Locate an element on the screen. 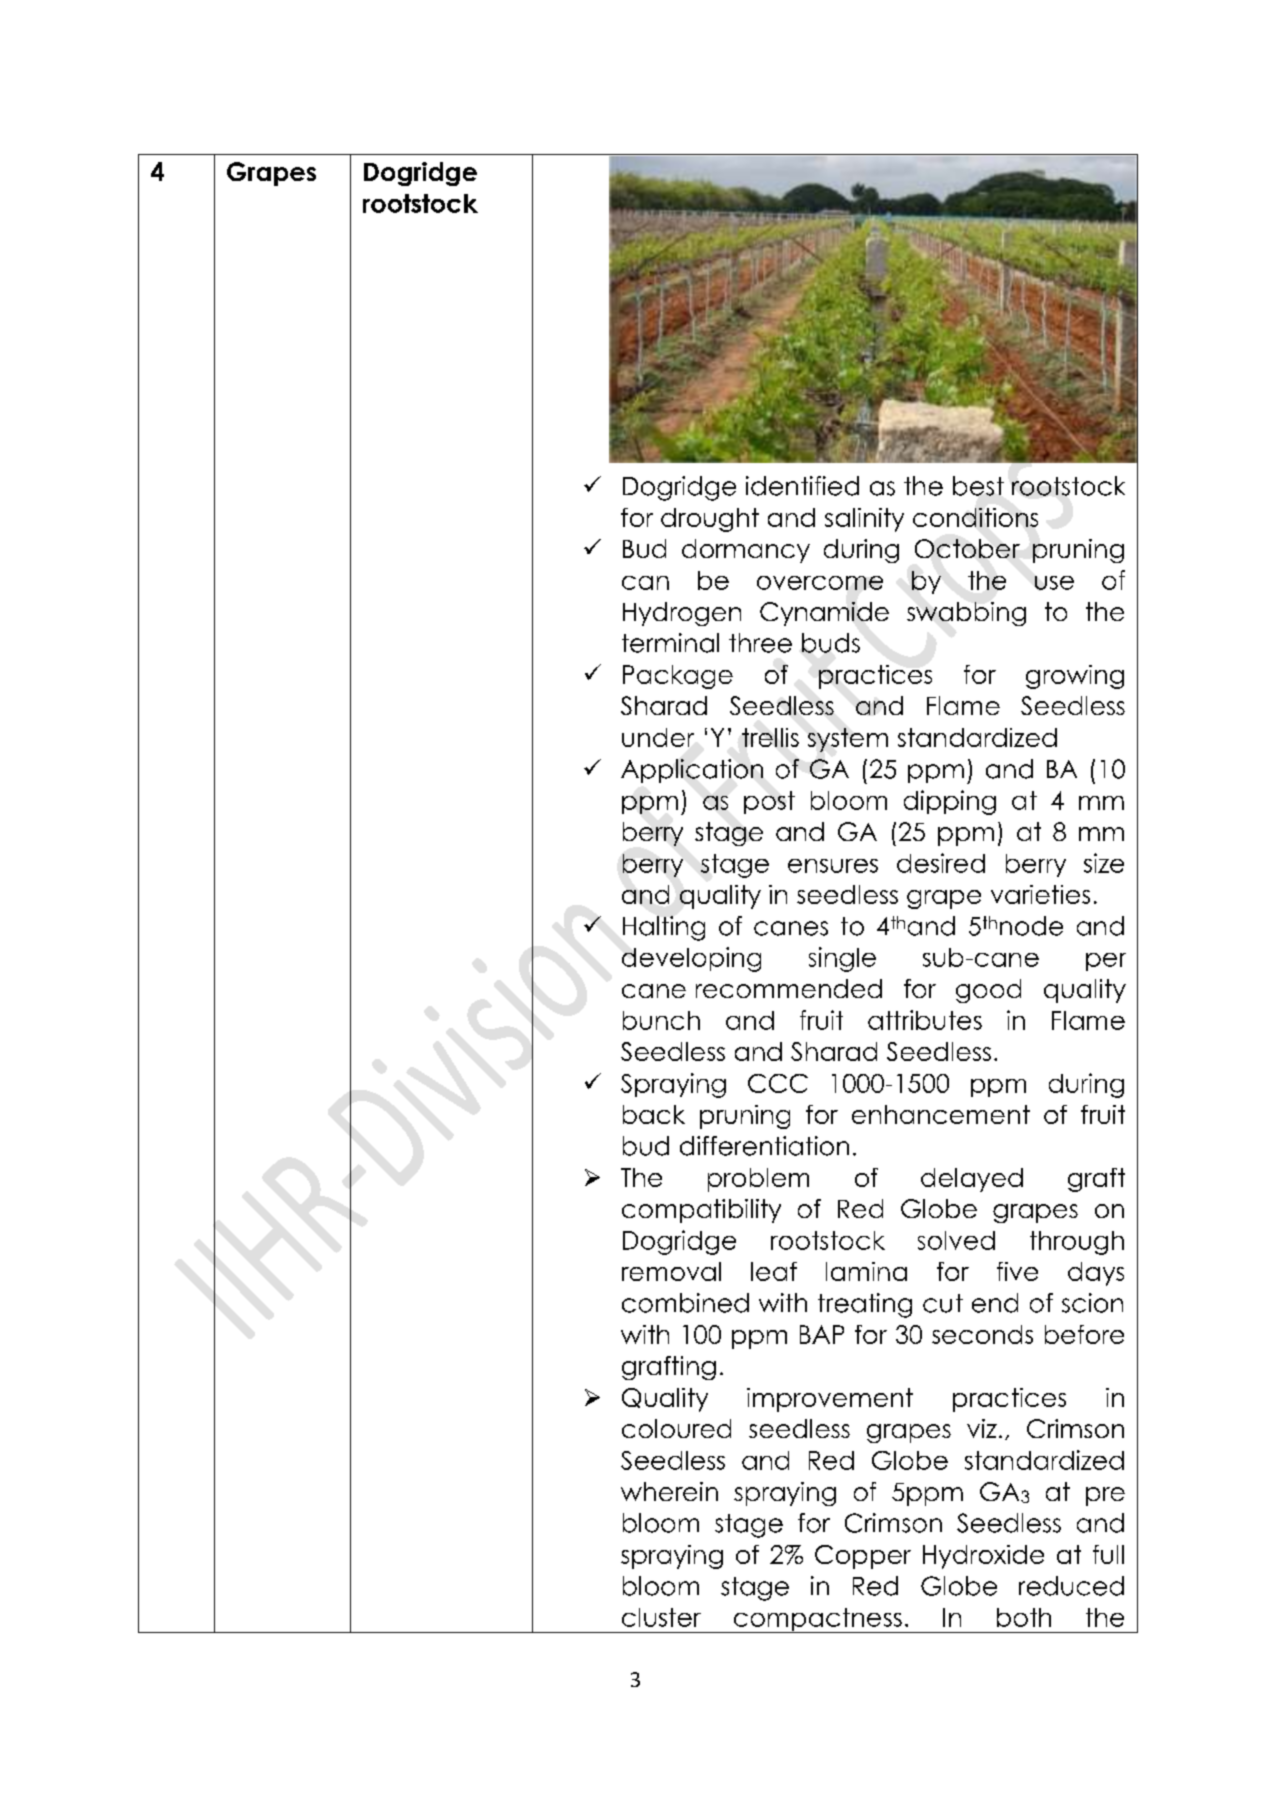  drought is located at coordinates (710, 520).
